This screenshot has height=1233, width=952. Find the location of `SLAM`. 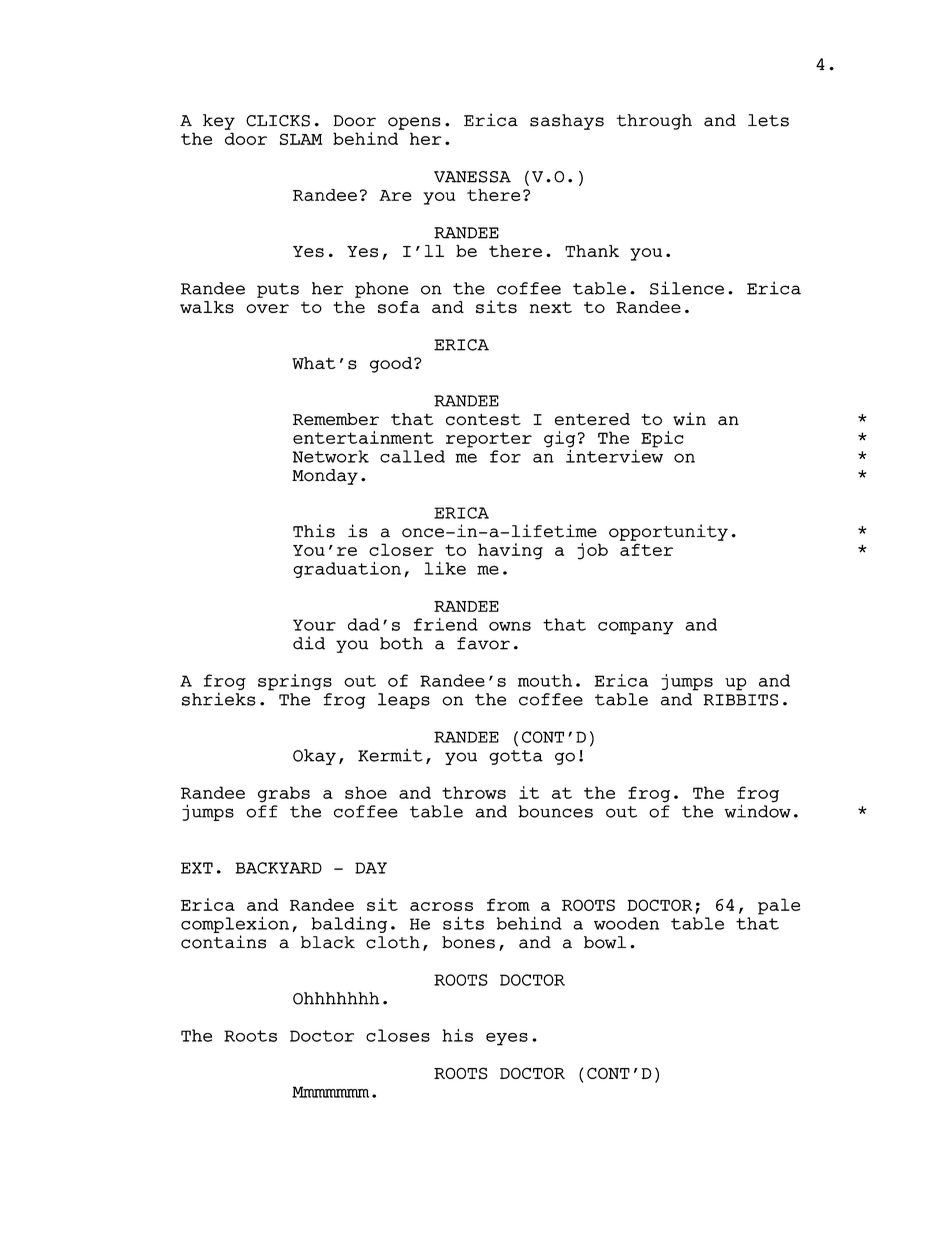

SLAM is located at coordinates (301, 139).
